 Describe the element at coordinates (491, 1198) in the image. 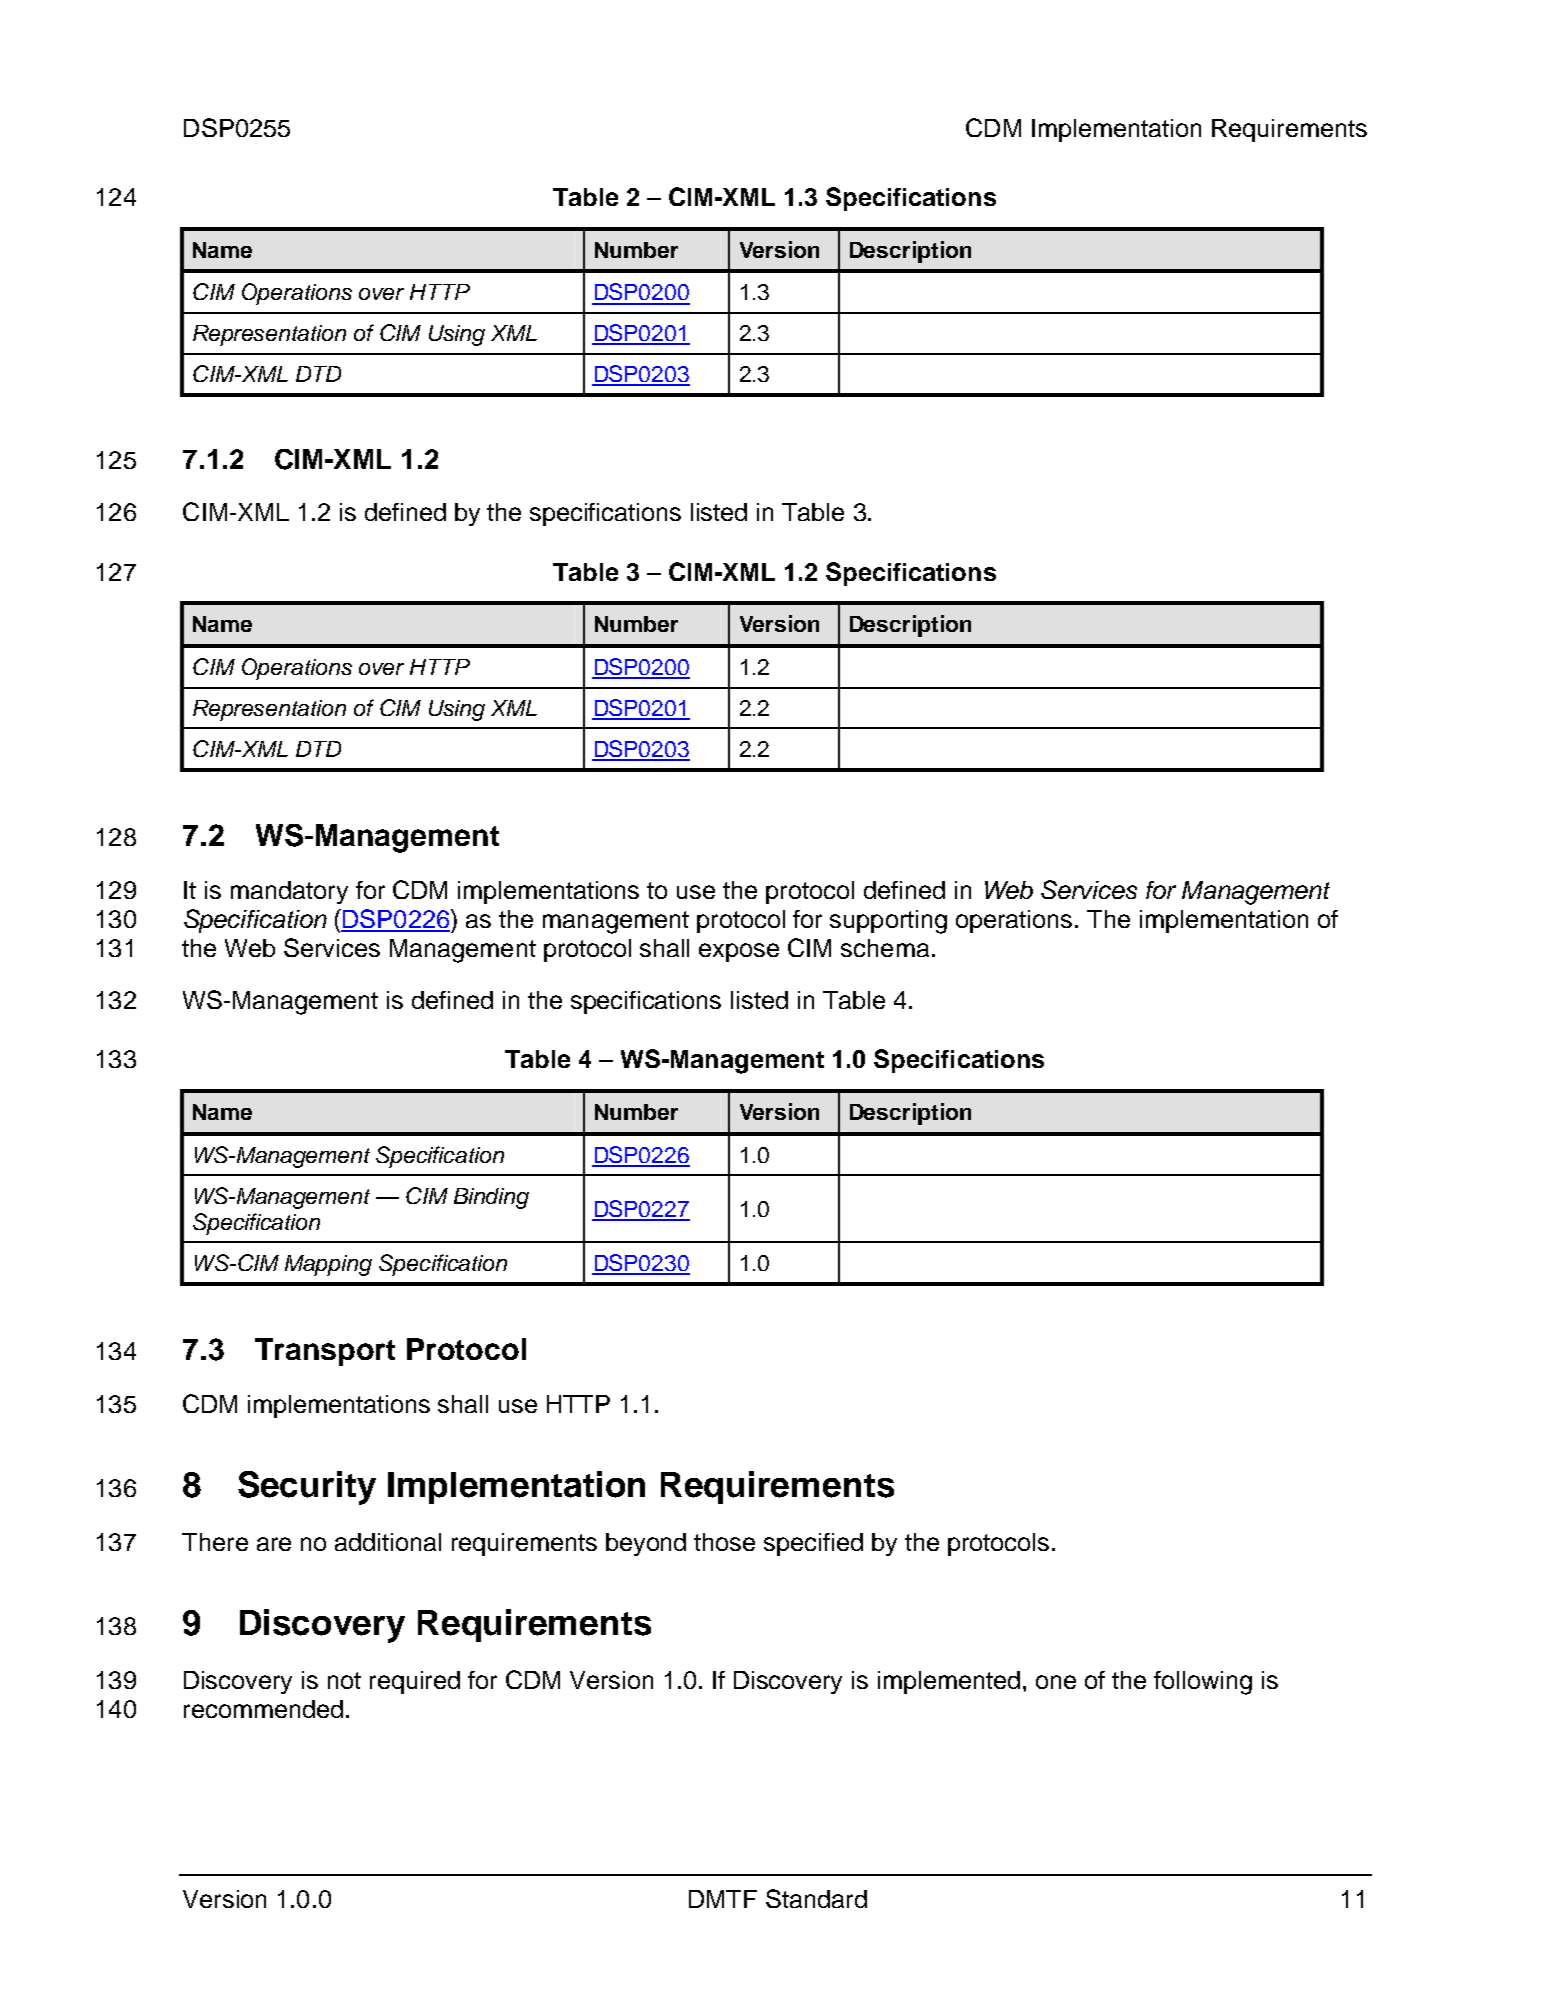

I see `Binding` at that location.
